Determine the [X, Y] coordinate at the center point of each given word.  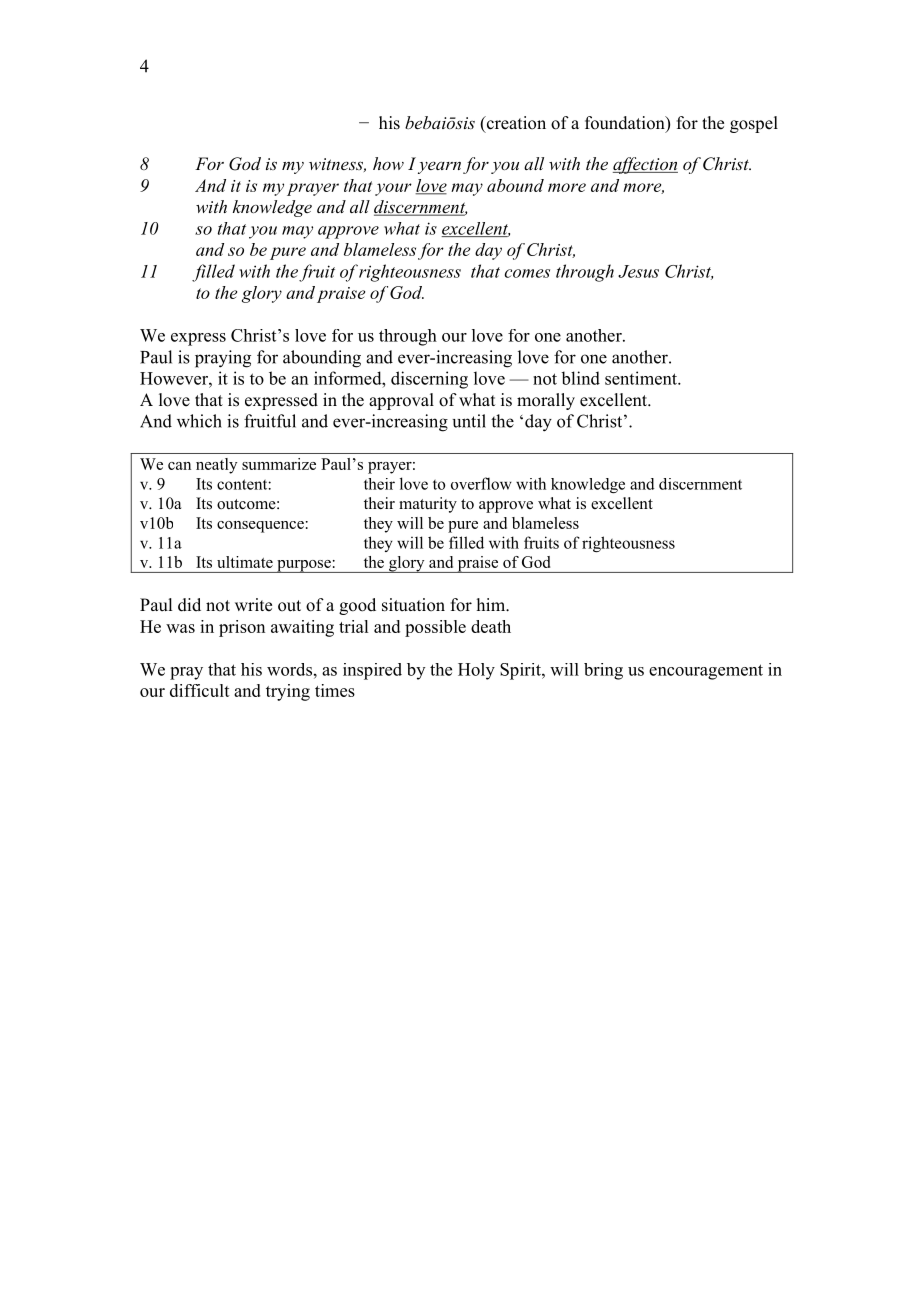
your [393, 189]
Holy [476, 671]
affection [645, 165]
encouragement [706, 672]
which [199, 421]
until [469, 421]
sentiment [642, 378]
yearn [439, 167]
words [289, 669]
